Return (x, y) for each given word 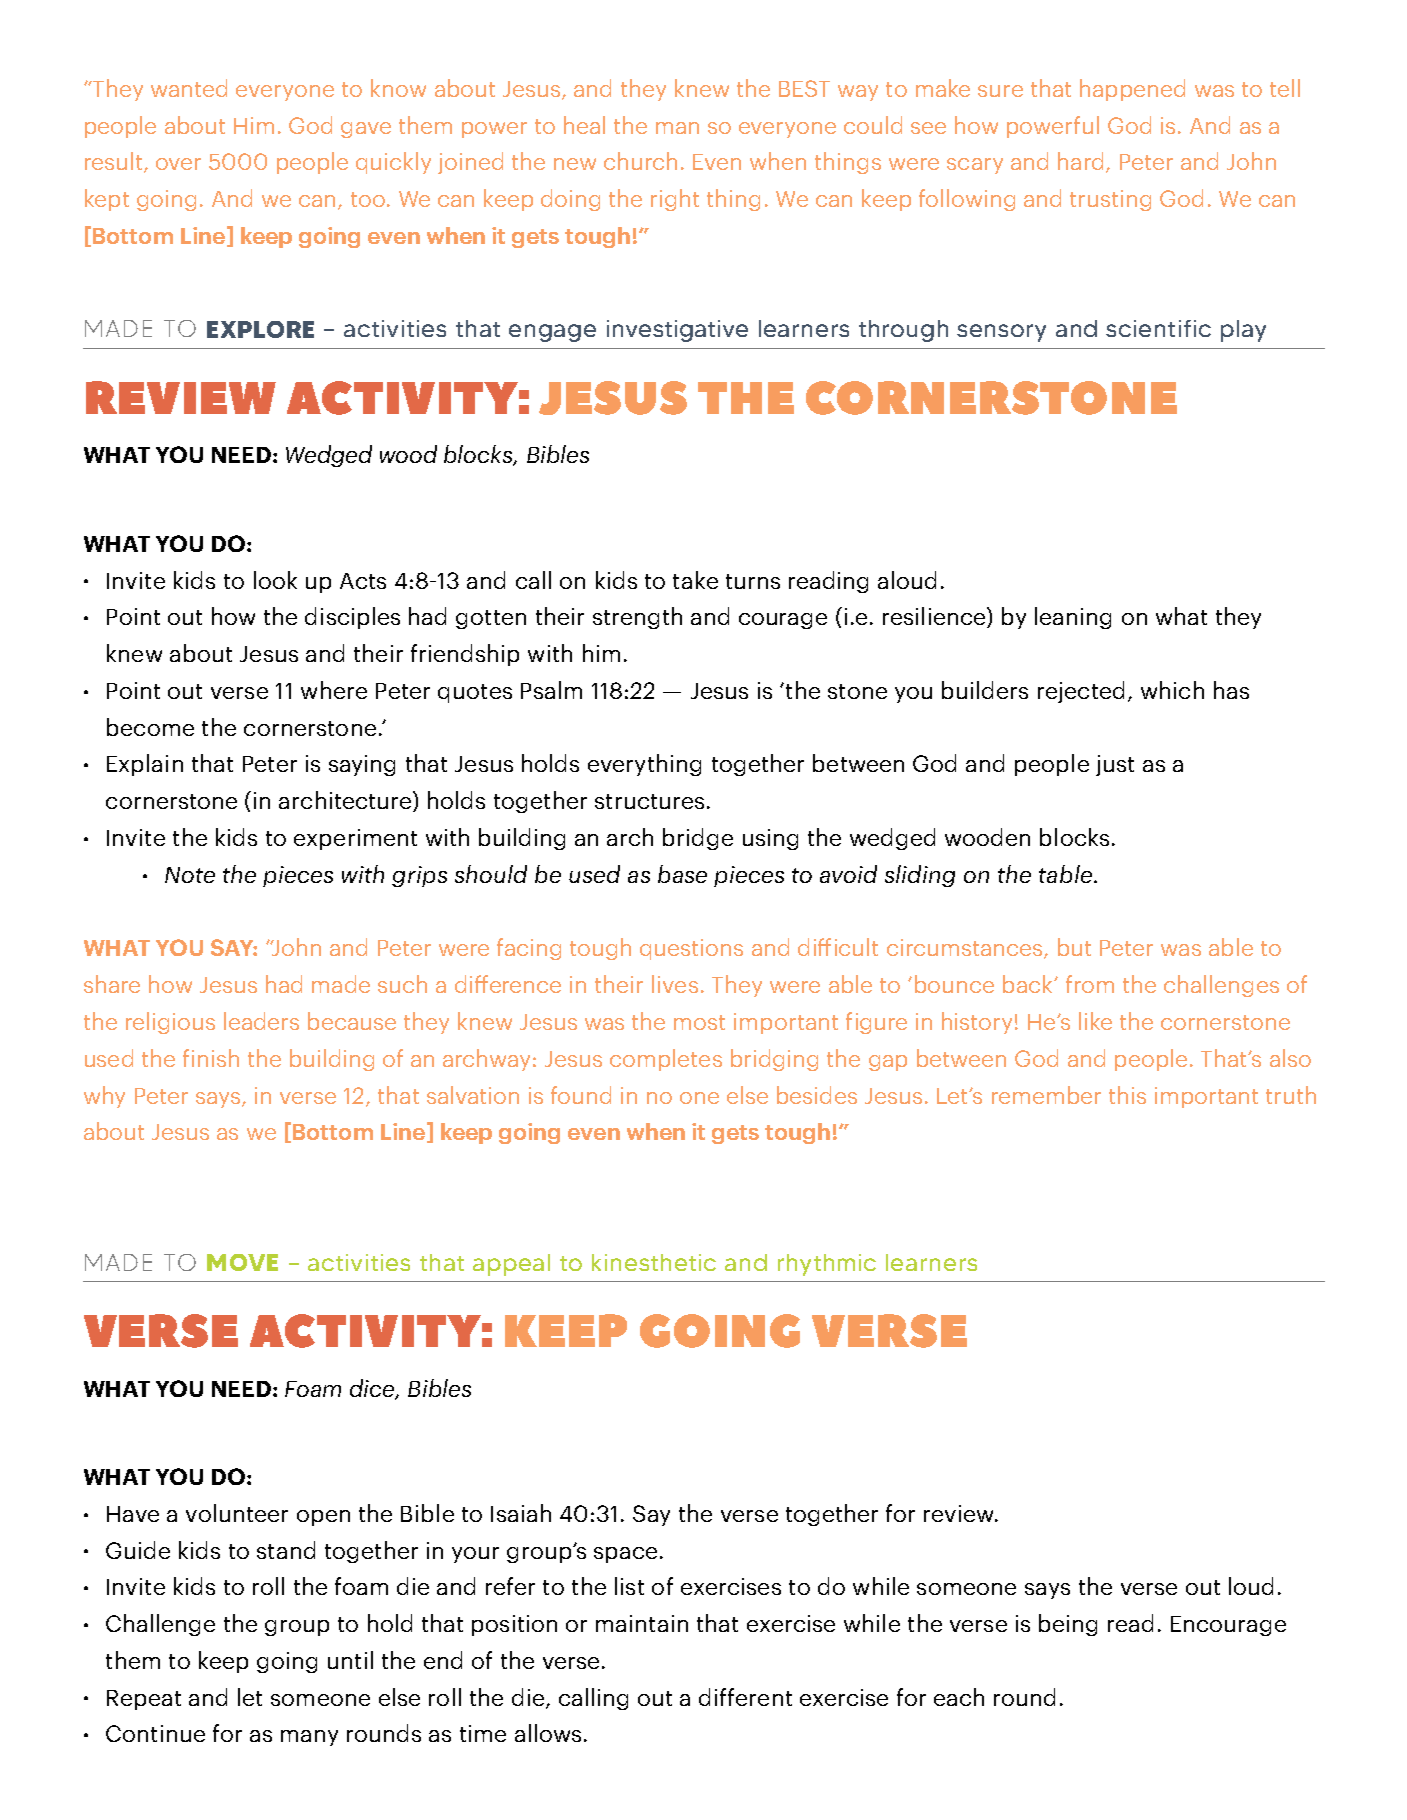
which (1172, 690)
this (1127, 1095)
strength (637, 618)
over (178, 164)
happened (1132, 90)
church (640, 161)
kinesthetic (654, 1262)
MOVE (242, 1262)
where (334, 690)
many (309, 1738)
